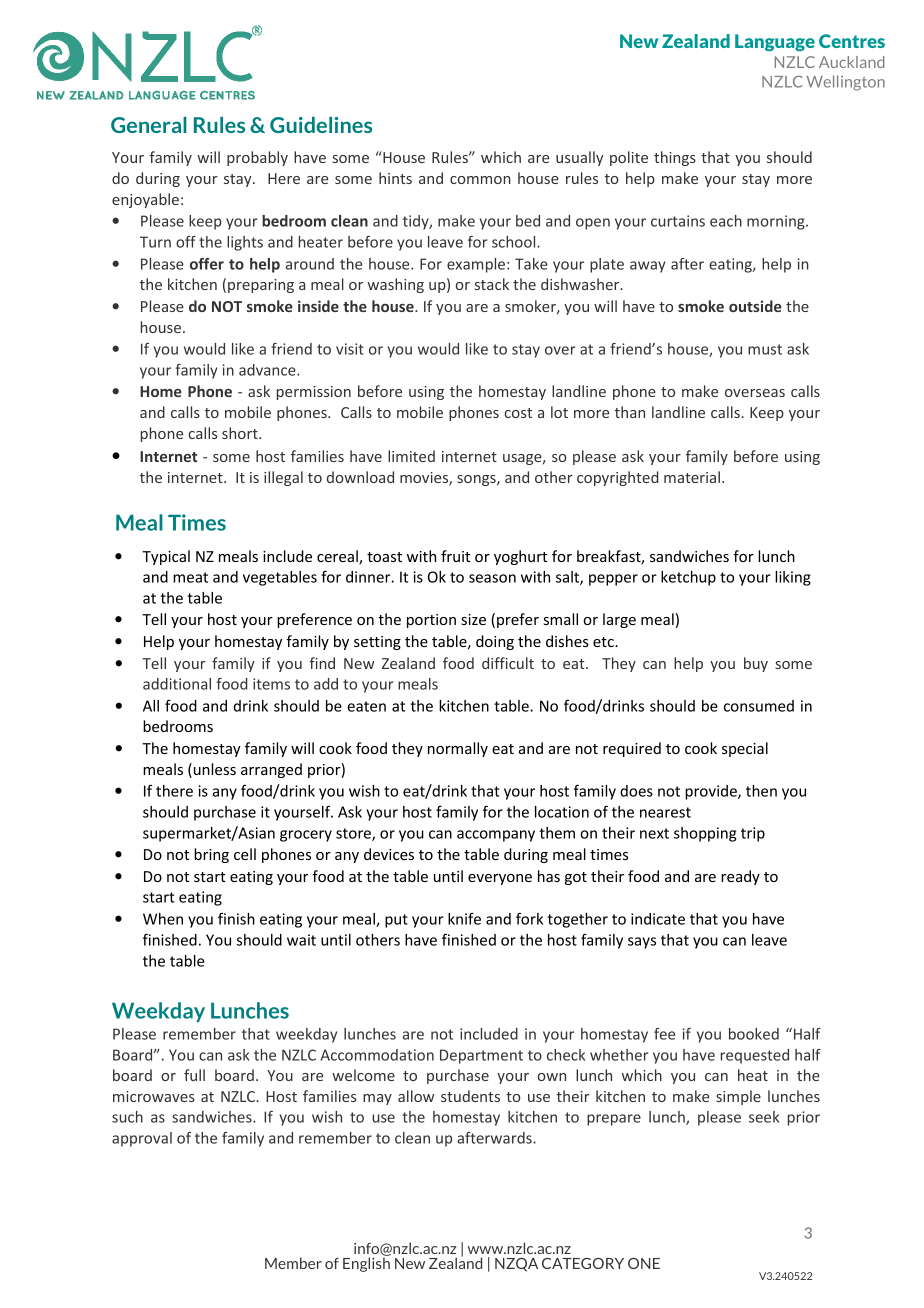  I want to click on additional, so click(177, 684).
